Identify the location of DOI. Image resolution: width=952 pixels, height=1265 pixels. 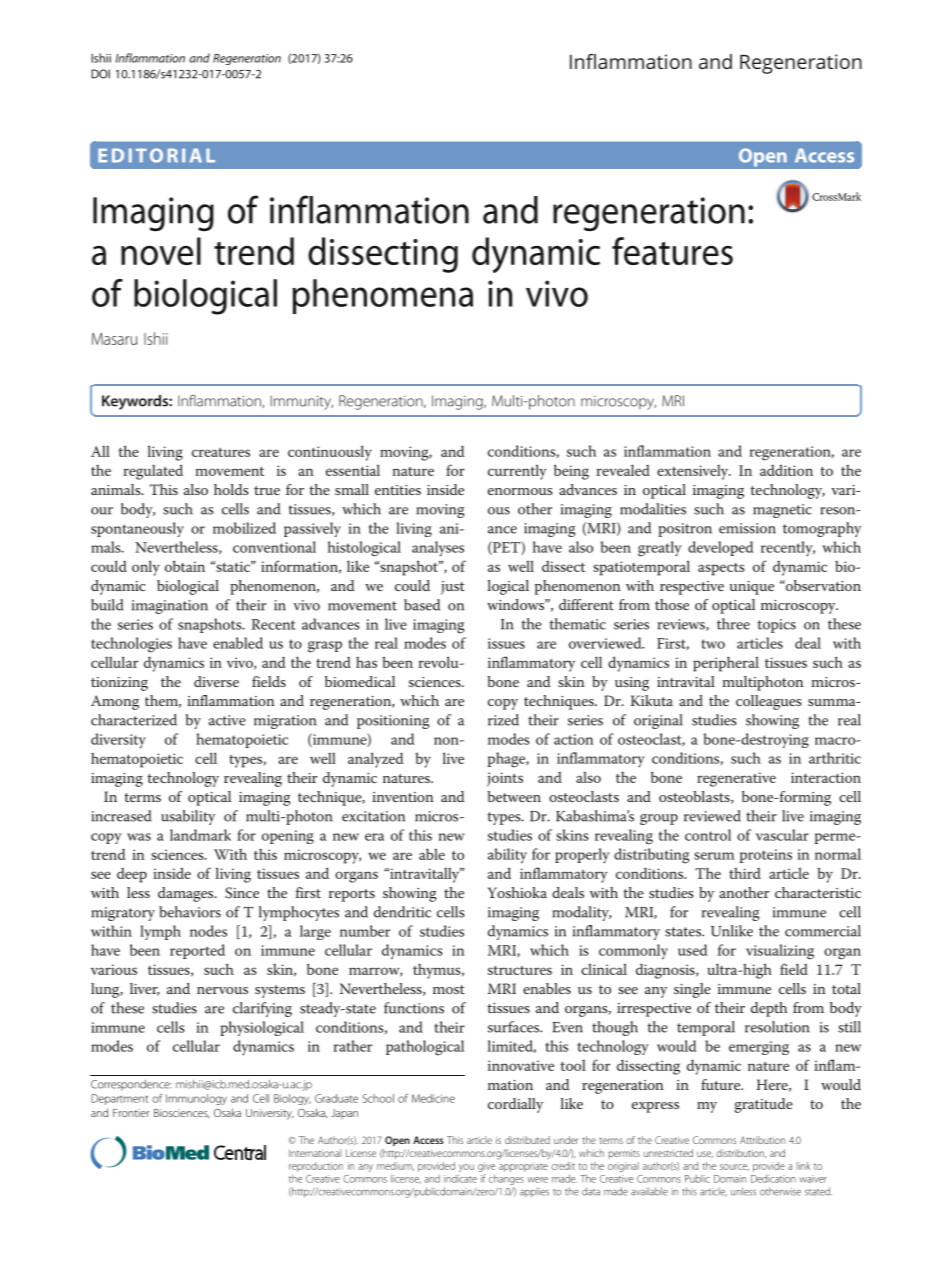
(100, 74).
